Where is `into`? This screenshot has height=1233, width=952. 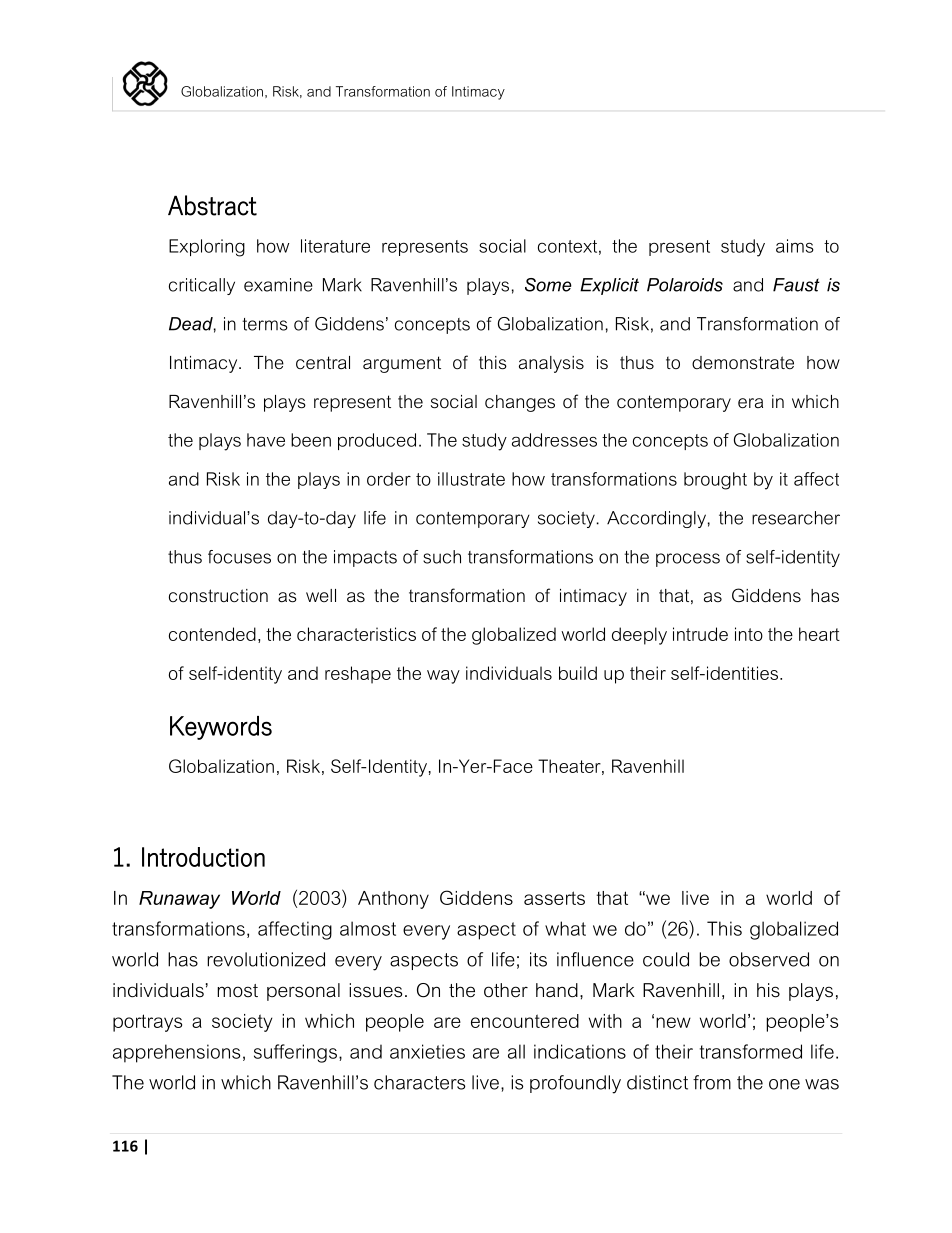 into is located at coordinates (749, 634).
